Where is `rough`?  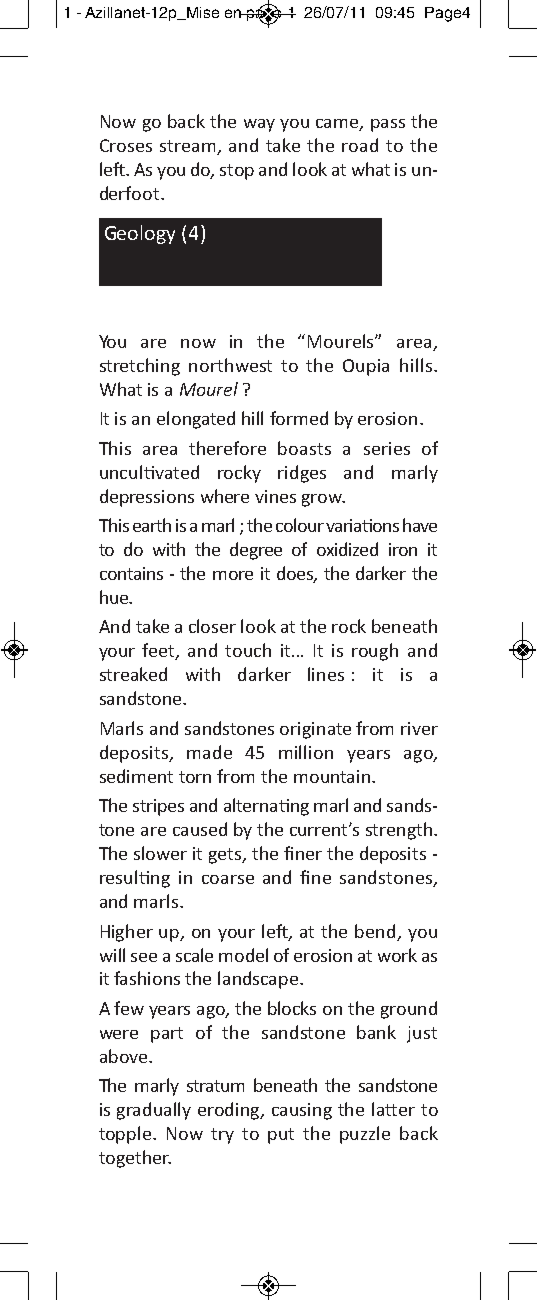
rough is located at coordinates (375, 652).
